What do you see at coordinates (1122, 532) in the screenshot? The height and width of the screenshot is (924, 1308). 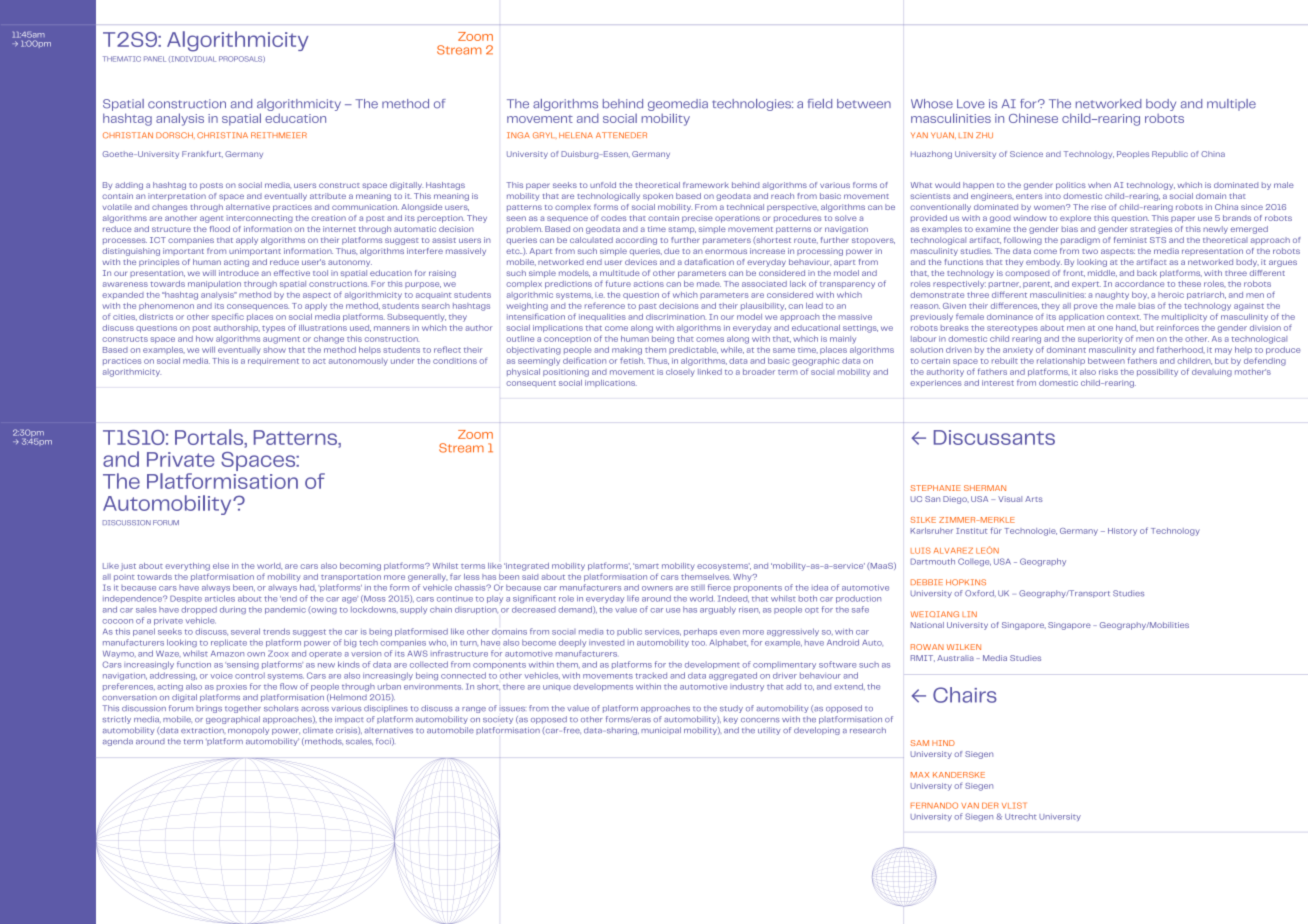 I see `History` at bounding box center [1122, 532].
